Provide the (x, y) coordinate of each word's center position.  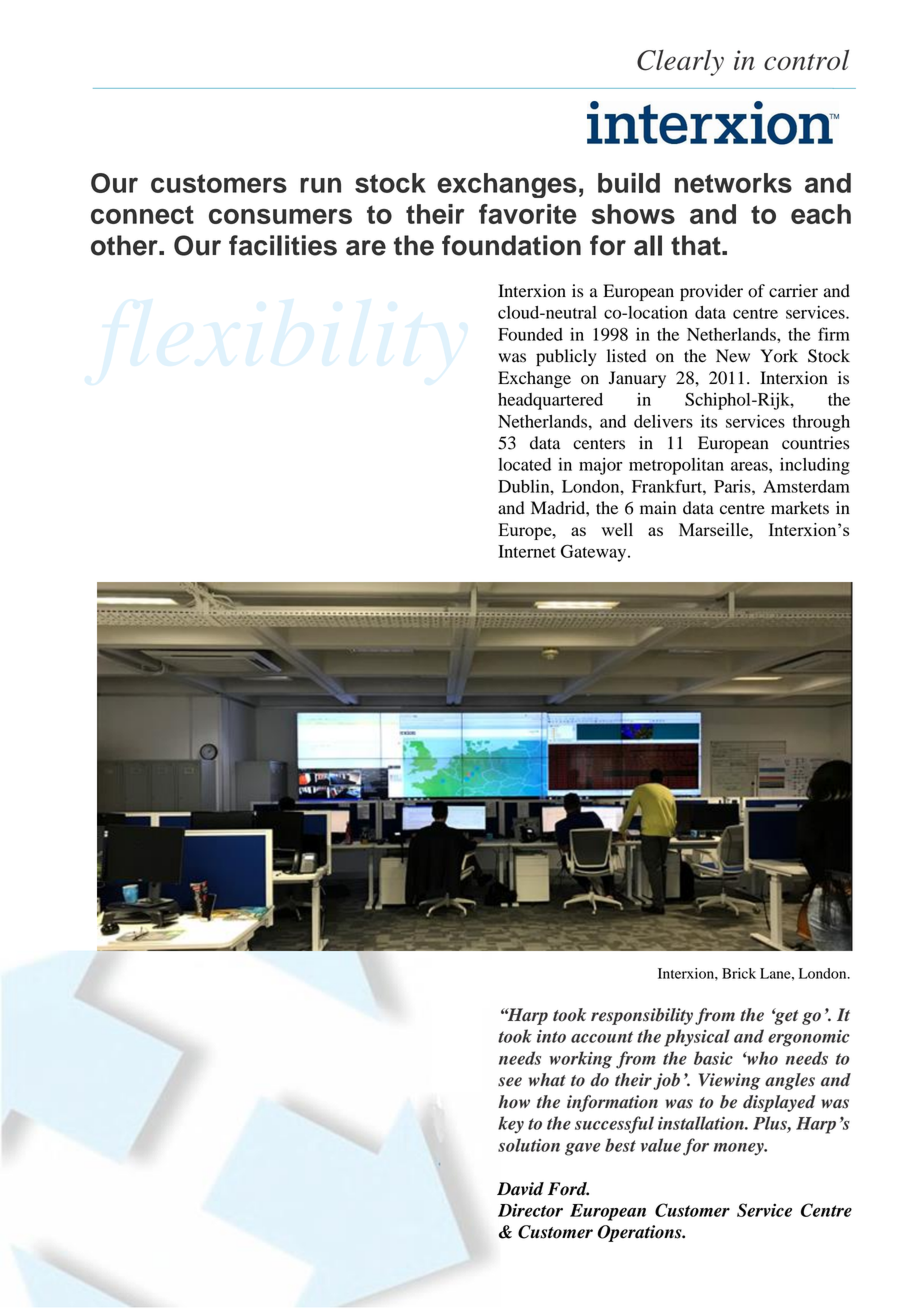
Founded (530, 334)
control (806, 59)
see (510, 1082)
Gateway (595, 553)
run (320, 185)
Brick (739, 973)
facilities (283, 245)
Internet (527, 551)
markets (800, 508)
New (733, 356)
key (511, 1125)
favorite (528, 214)
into (551, 1036)
